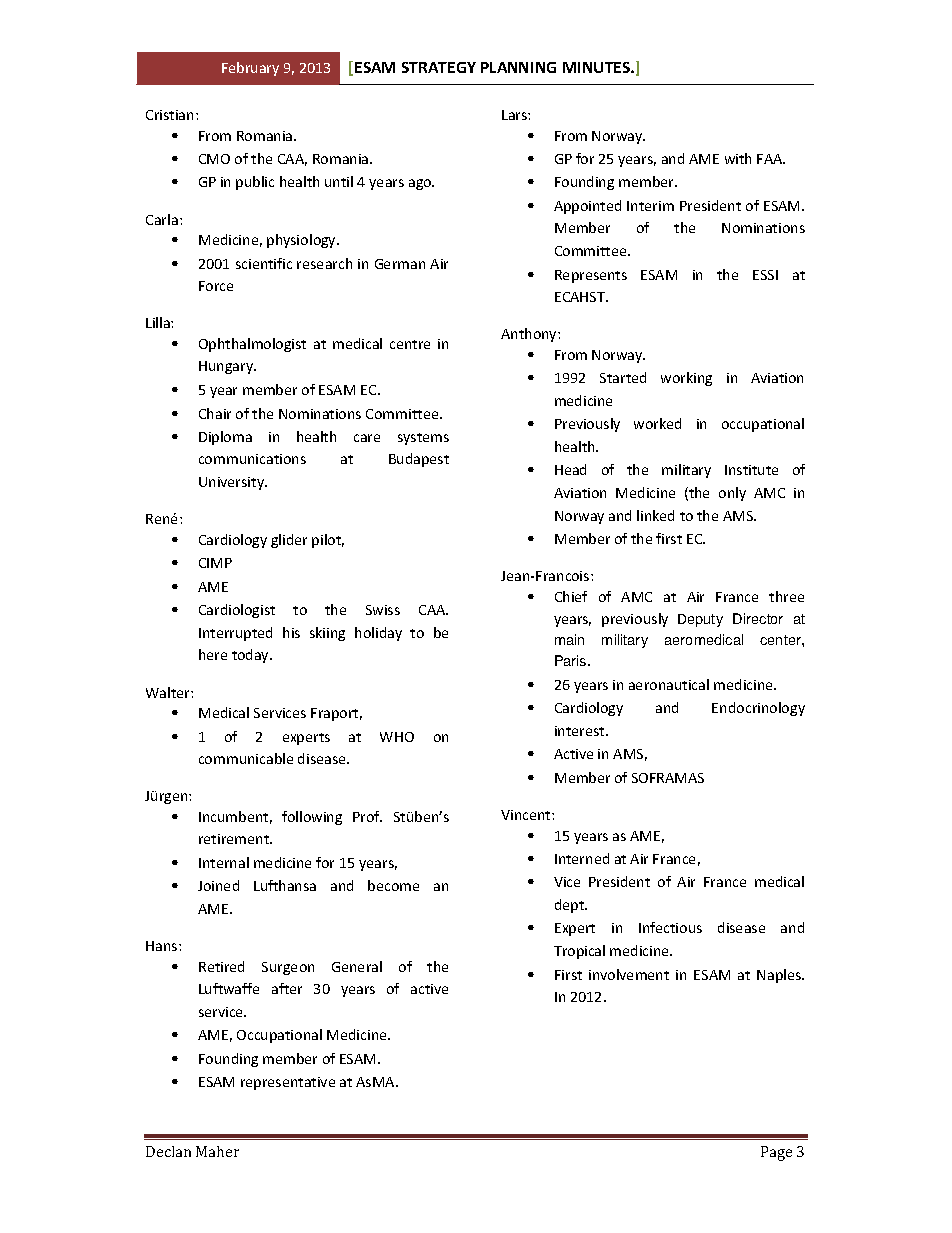 The image size is (952, 1233). I want to click on Vincent, so click(527, 815).
